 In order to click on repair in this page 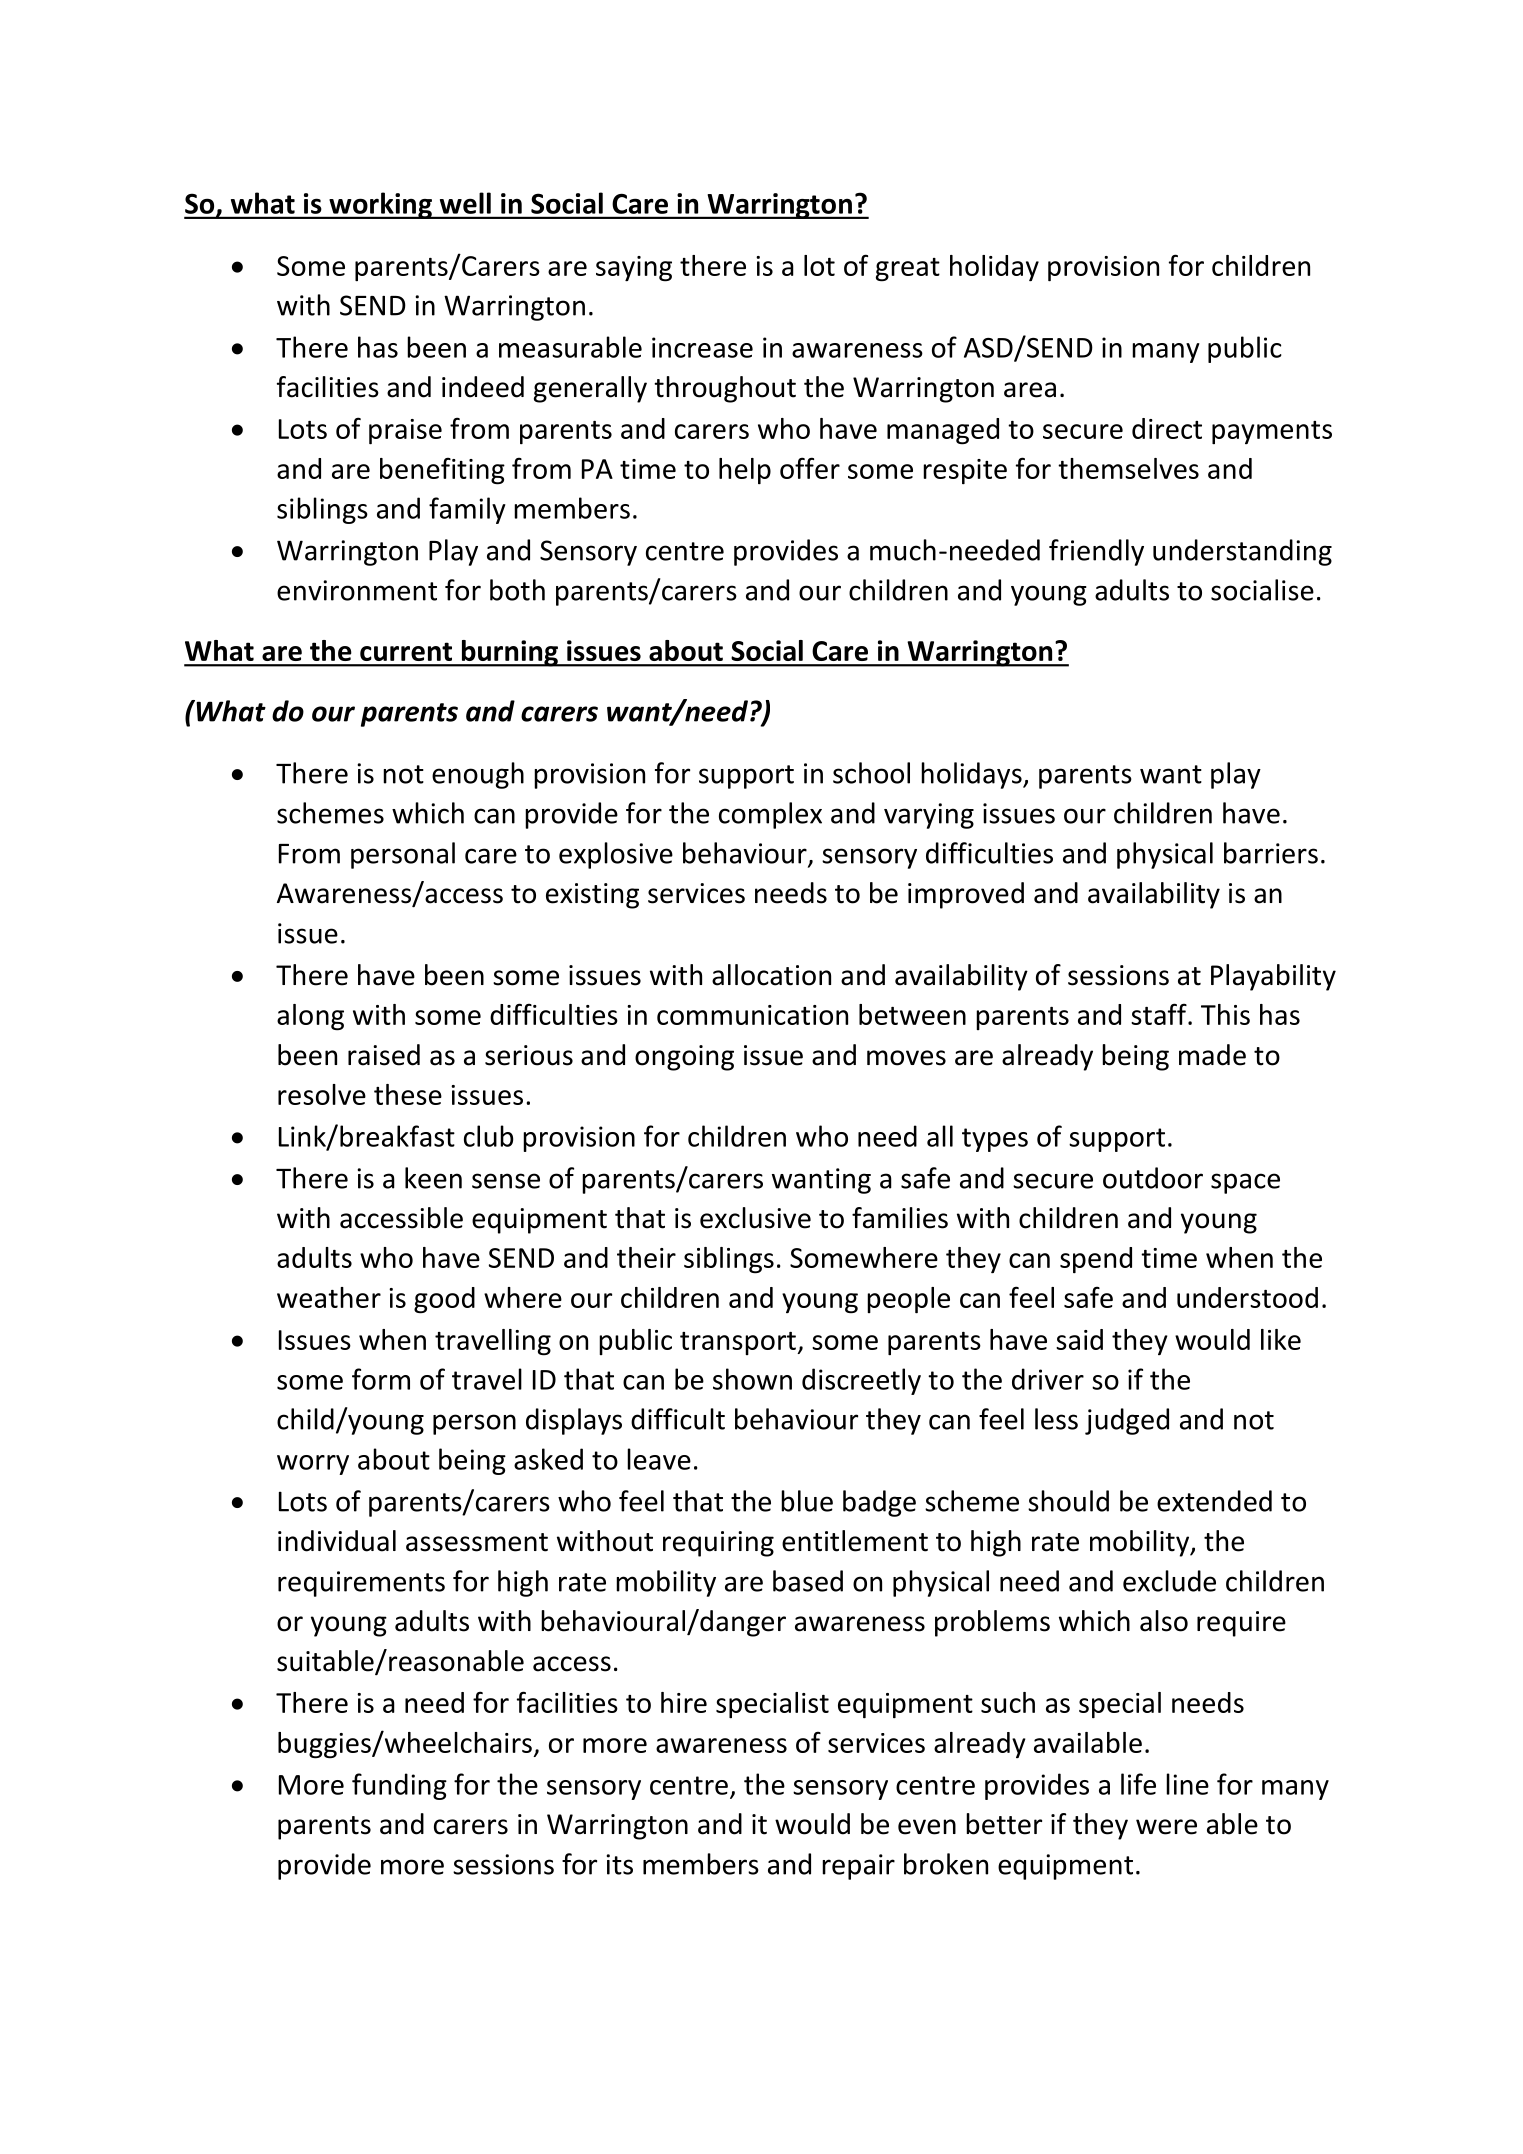, I will do `click(858, 1867)`.
